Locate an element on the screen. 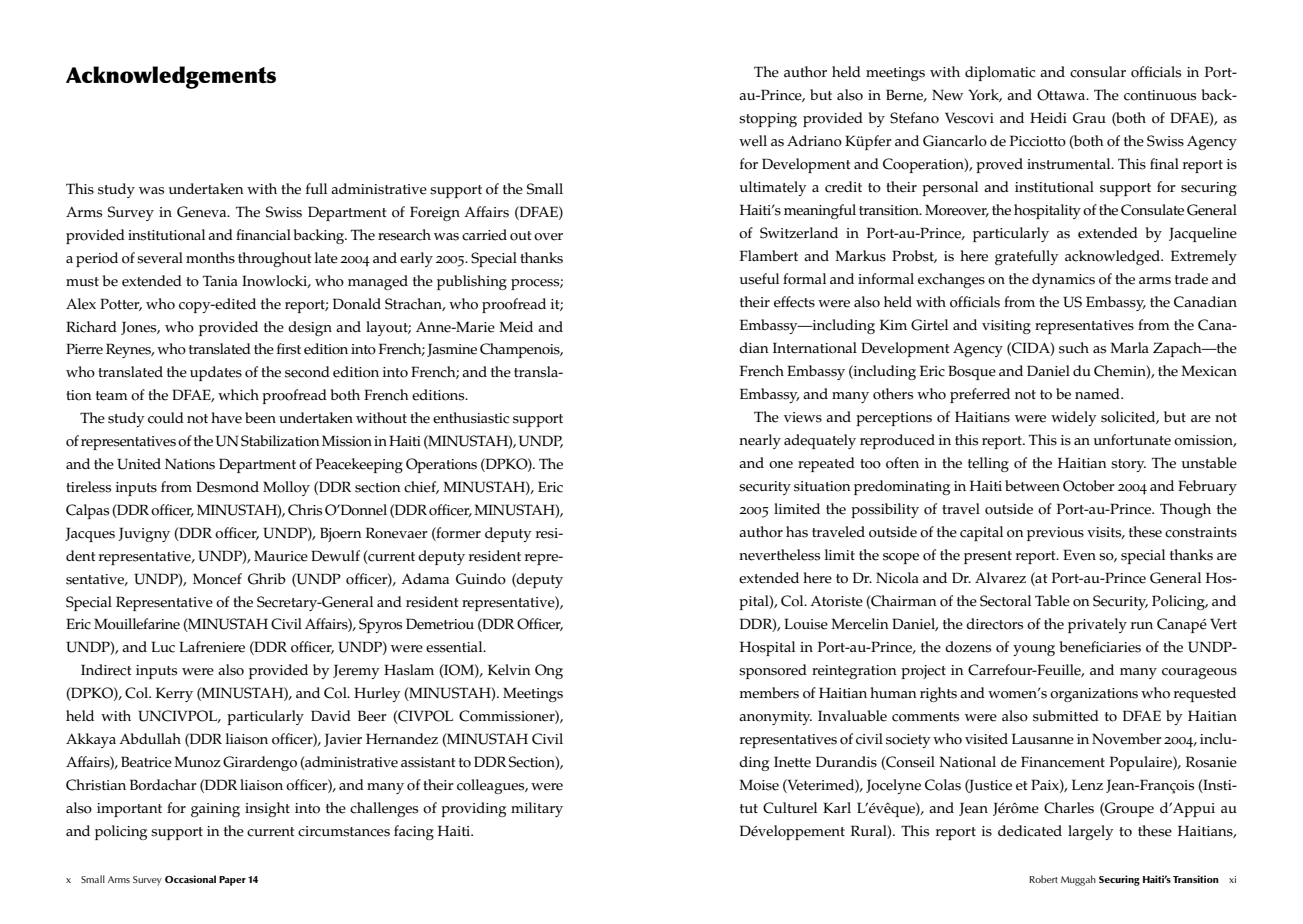  Occasional is located at coordinates (190, 879).
